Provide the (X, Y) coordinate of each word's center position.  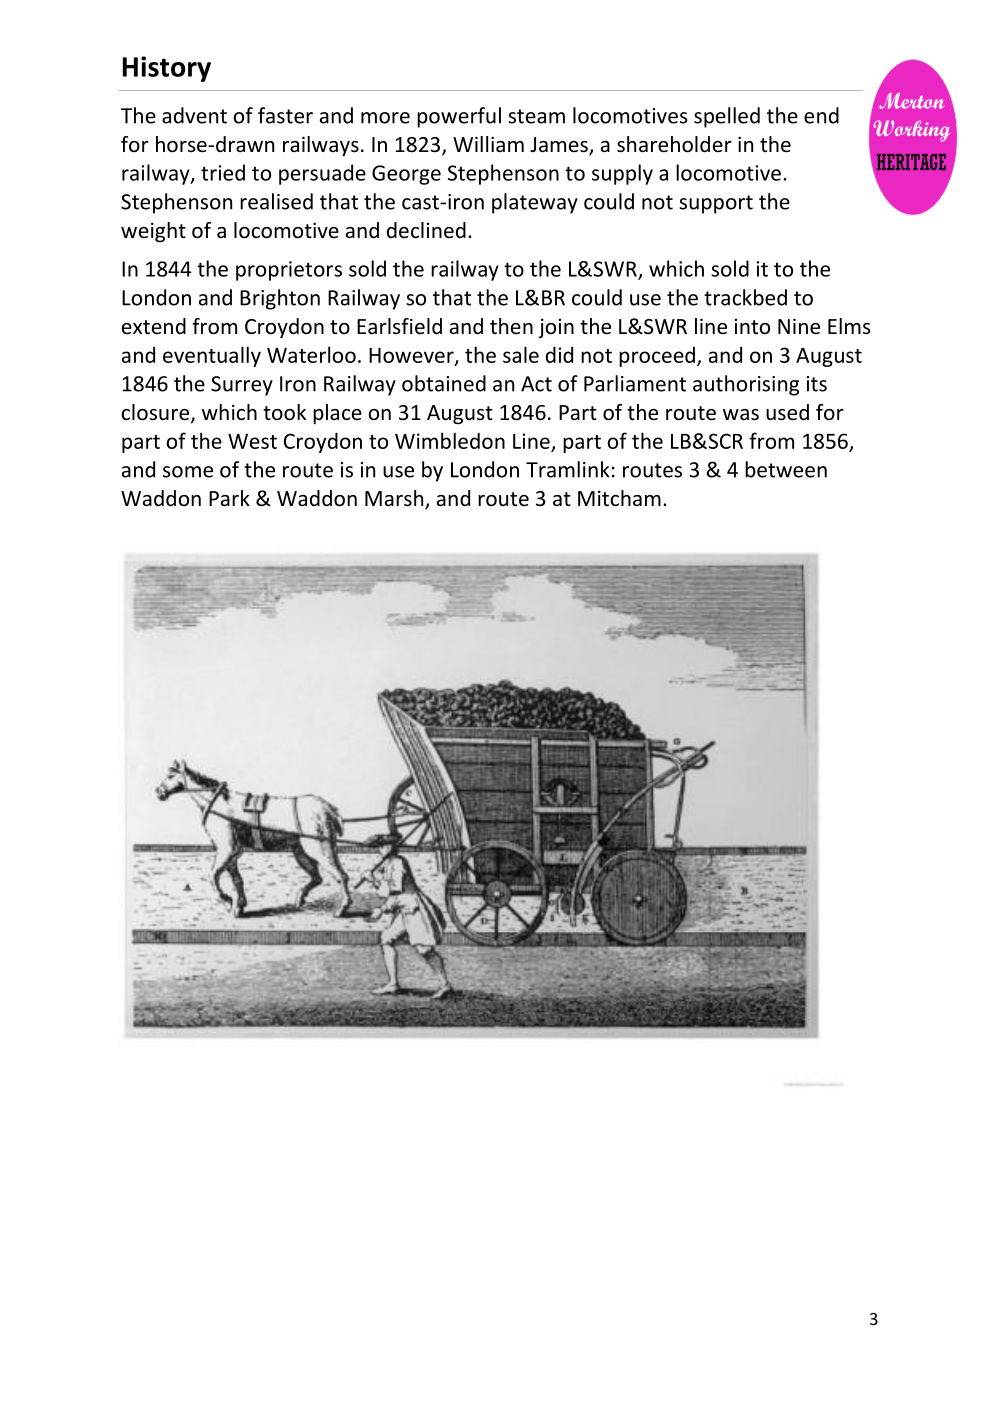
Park (229, 498)
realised (276, 201)
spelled (727, 117)
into (752, 326)
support (716, 204)
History (167, 69)
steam (536, 116)
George (406, 175)
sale (521, 354)
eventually (212, 356)
